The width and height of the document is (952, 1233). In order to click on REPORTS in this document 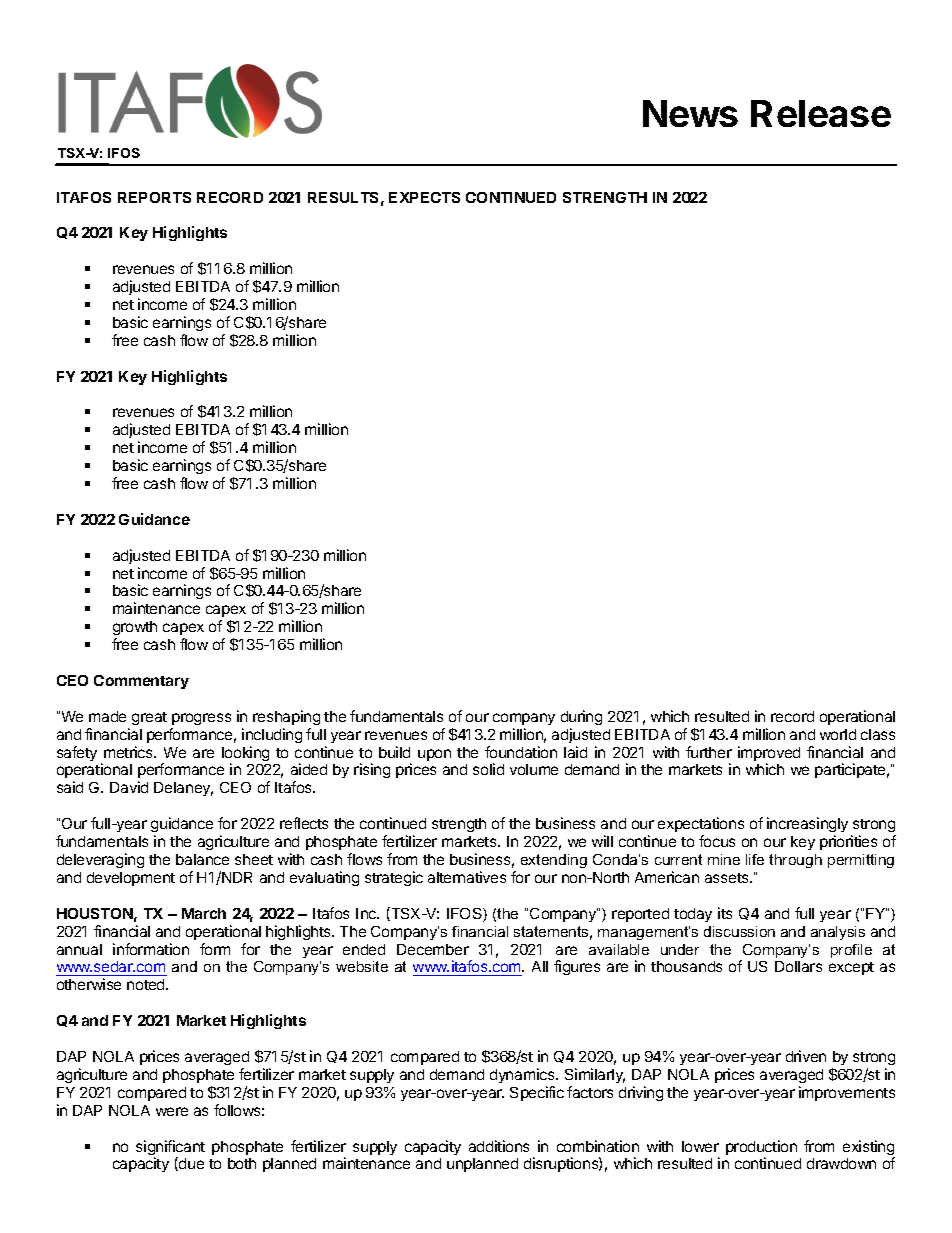, I will do `click(154, 197)`.
